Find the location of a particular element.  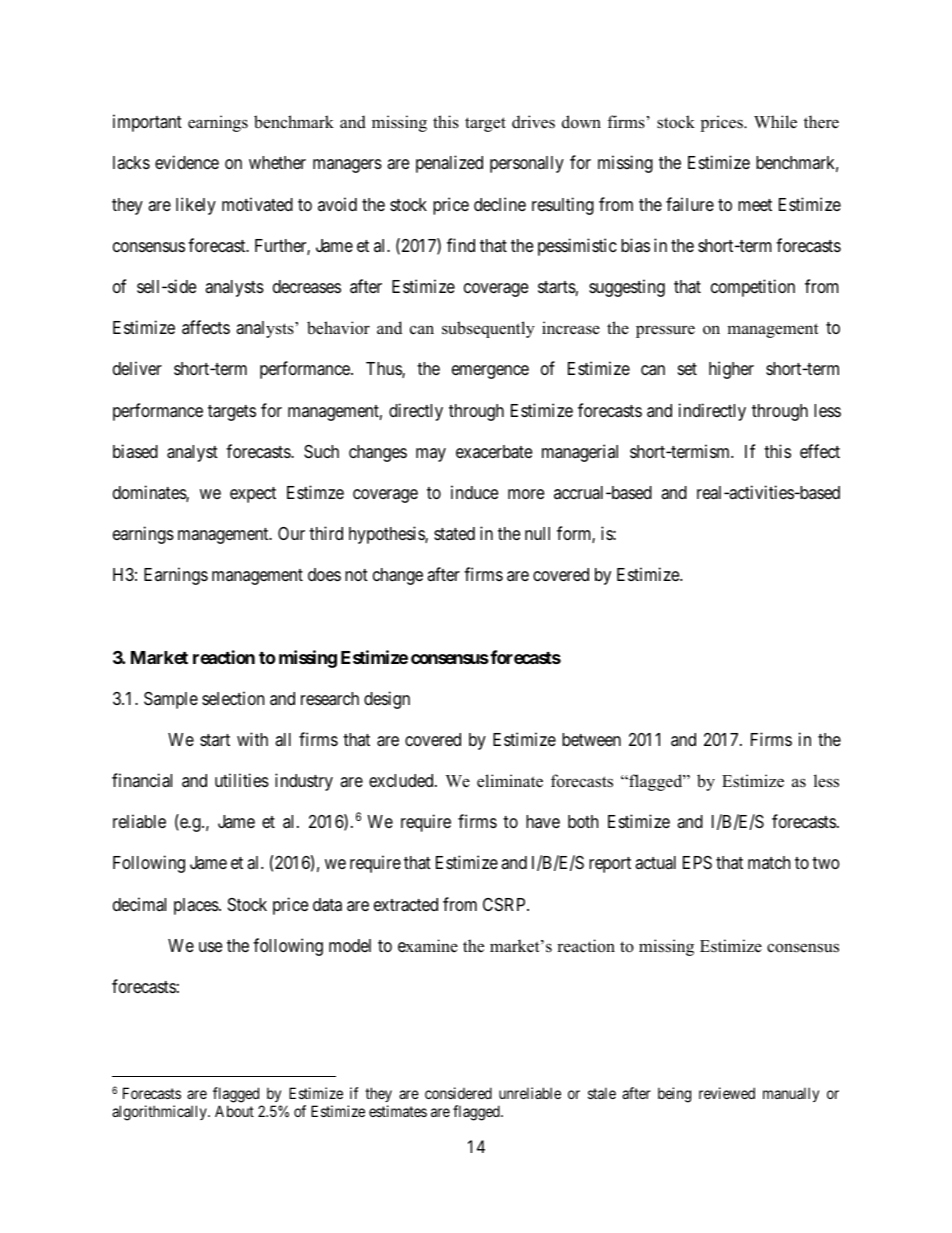

reviewed is located at coordinates (727, 1093).
